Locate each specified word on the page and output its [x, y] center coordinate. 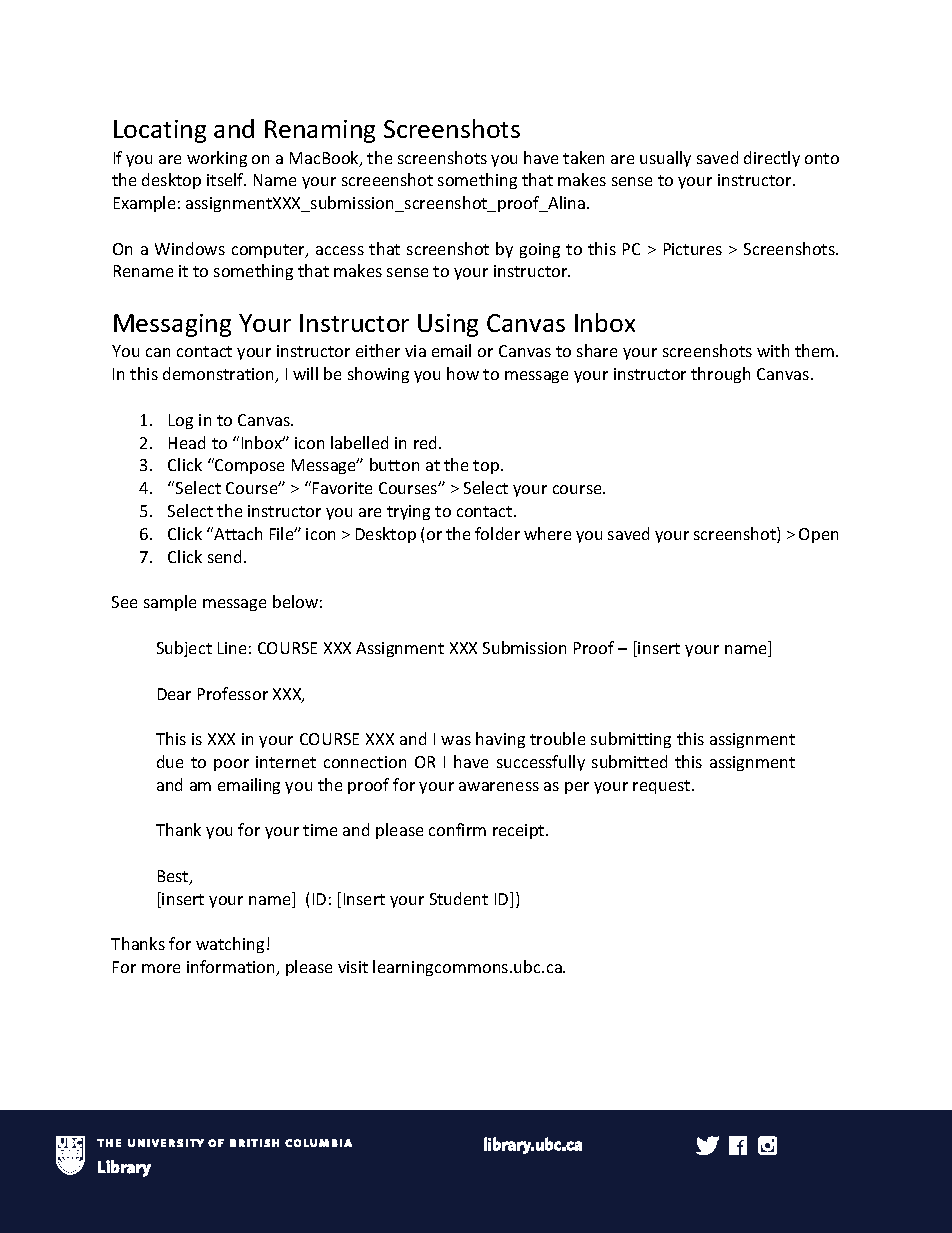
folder [497, 533]
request [663, 787]
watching [230, 945]
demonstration [220, 375]
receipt [520, 831]
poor [231, 765]
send [224, 556]
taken [583, 157]
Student [459, 898]
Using [448, 325]
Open [818, 535]
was [456, 740]
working [217, 159]
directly [772, 159]
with [773, 350]
